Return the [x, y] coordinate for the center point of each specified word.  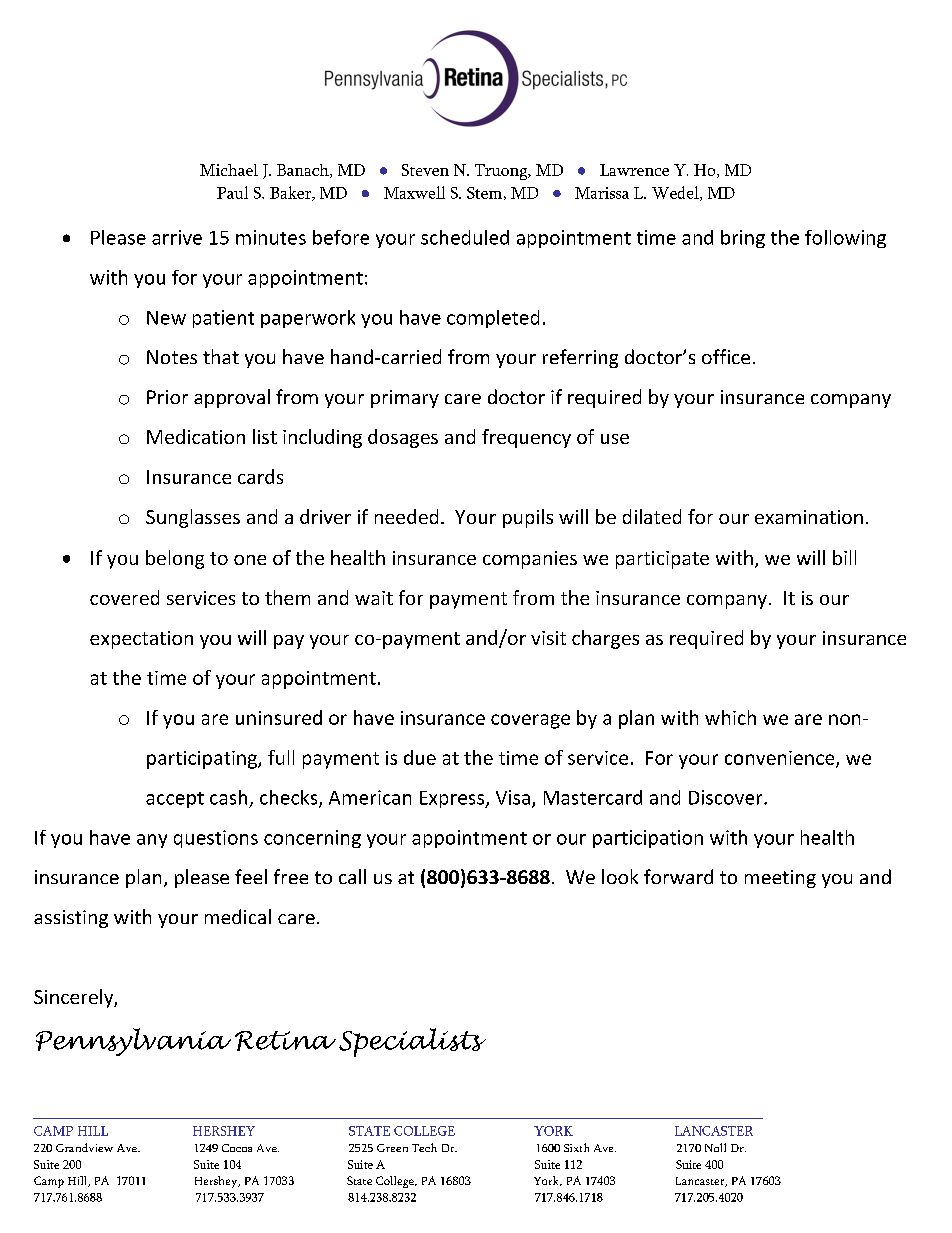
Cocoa [237, 1148]
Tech [424, 1147]
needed [406, 516]
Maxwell [414, 192]
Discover [727, 797]
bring [743, 239]
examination [809, 517]
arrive [177, 237]
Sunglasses [193, 518]
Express [453, 799]
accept [175, 800]
